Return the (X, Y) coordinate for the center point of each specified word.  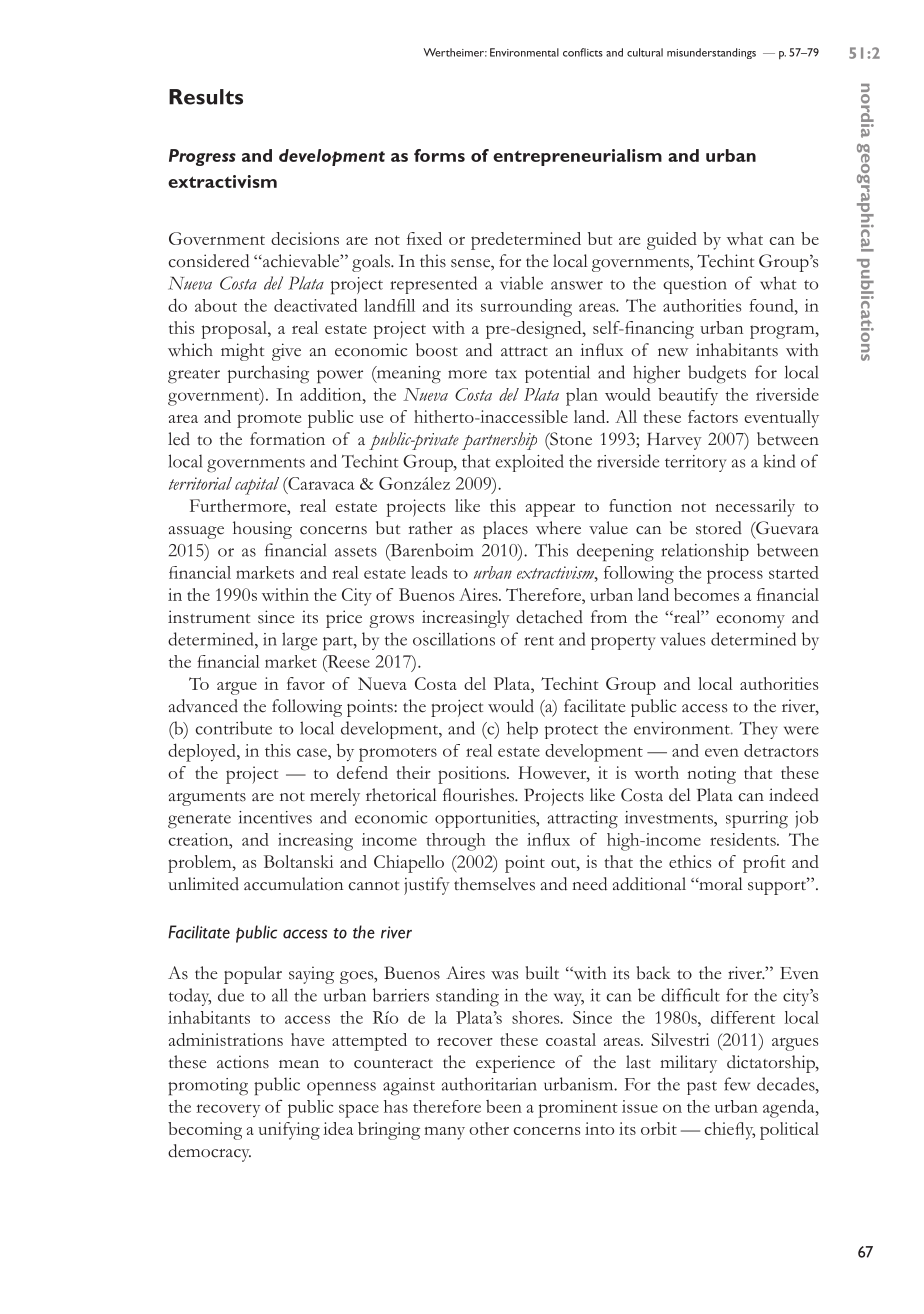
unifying (289, 1131)
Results (206, 97)
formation (287, 439)
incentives (275, 817)
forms (439, 155)
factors (713, 416)
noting (711, 775)
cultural (645, 52)
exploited (529, 463)
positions (473, 775)
